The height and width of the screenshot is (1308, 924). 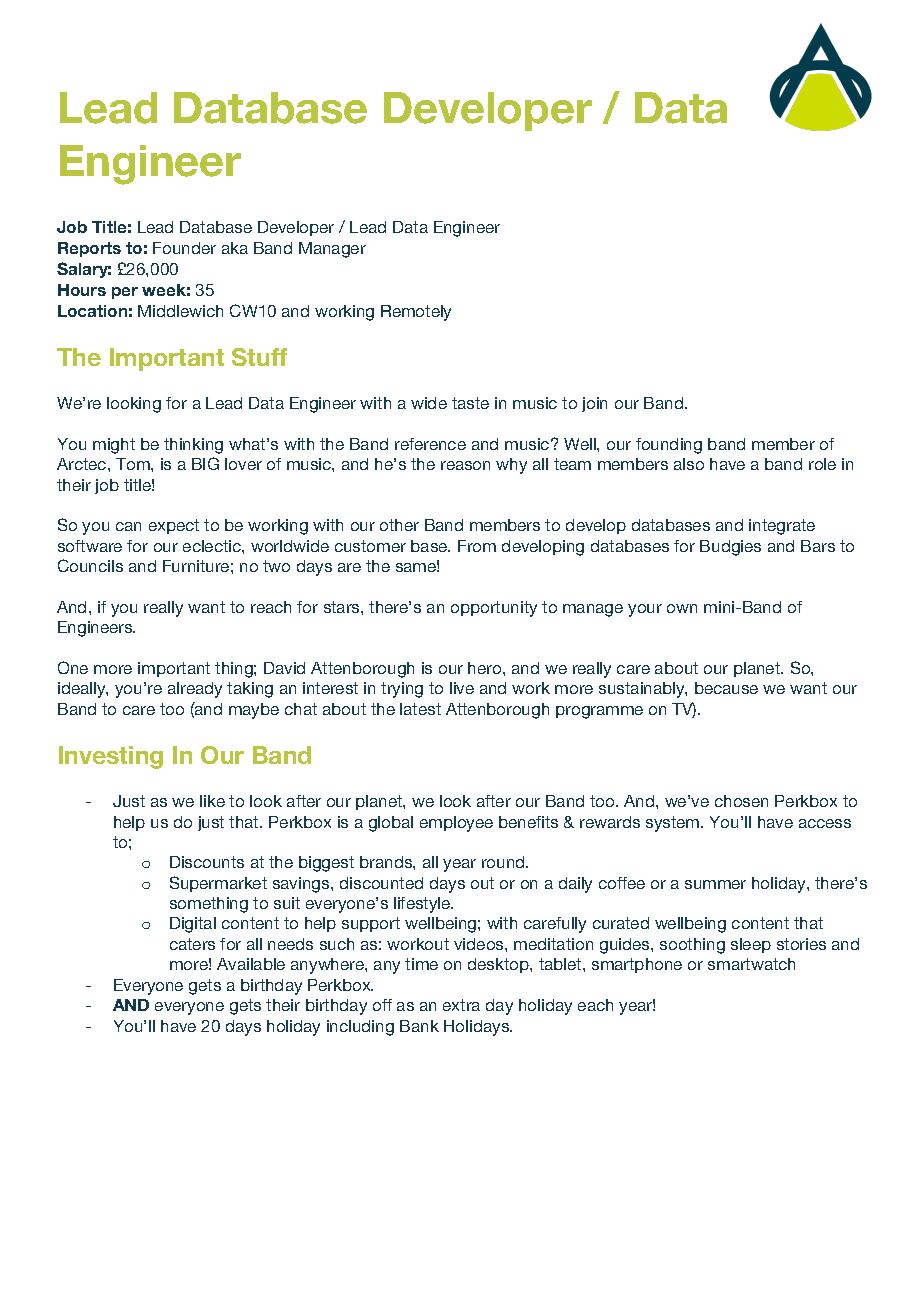 What do you see at coordinates (184, 248) in the screenshot?
I see `Founder` at bounding box center [184, 248].
